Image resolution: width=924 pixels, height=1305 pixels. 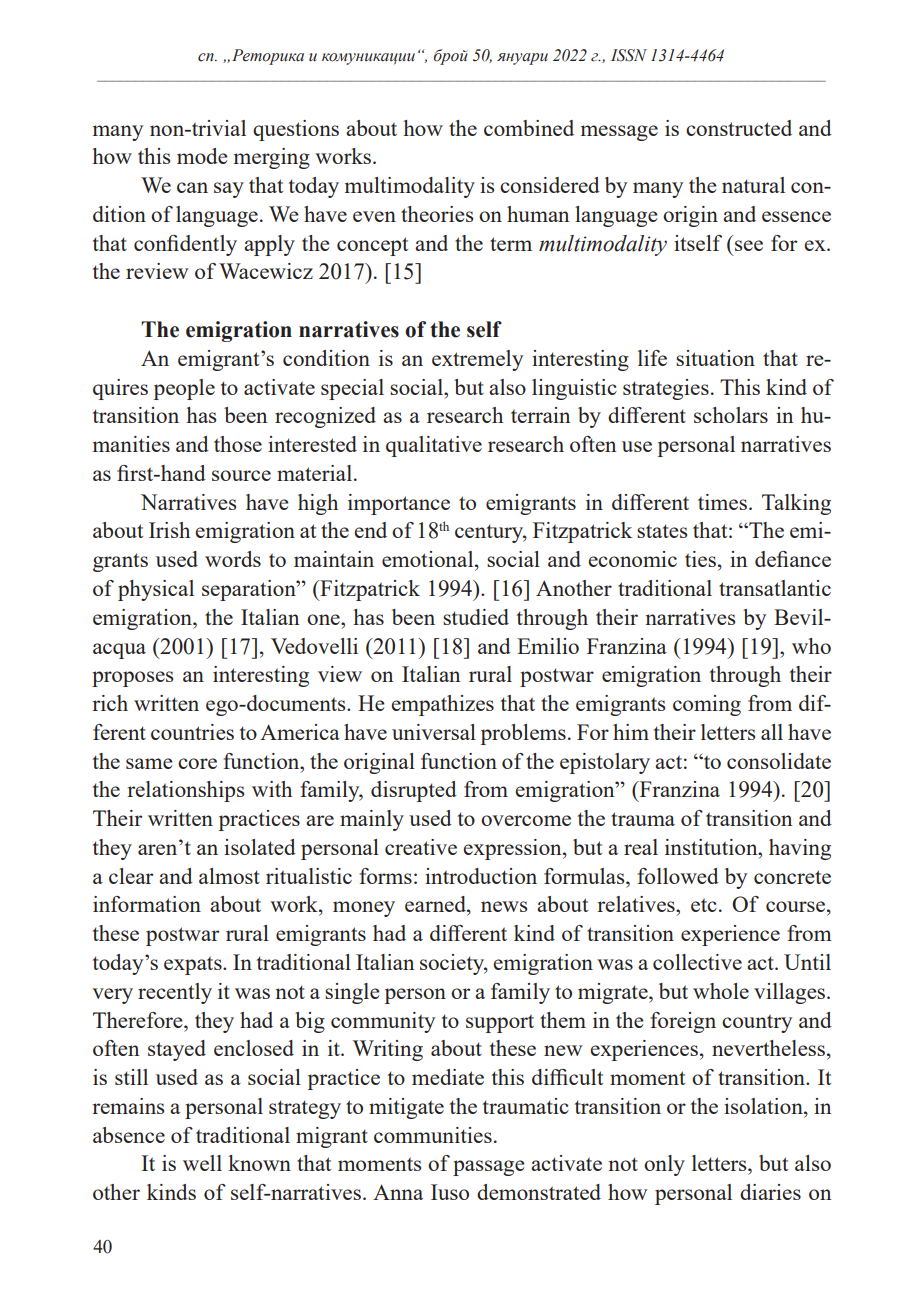 I want to click on only, so click(x=664, y=1165).
